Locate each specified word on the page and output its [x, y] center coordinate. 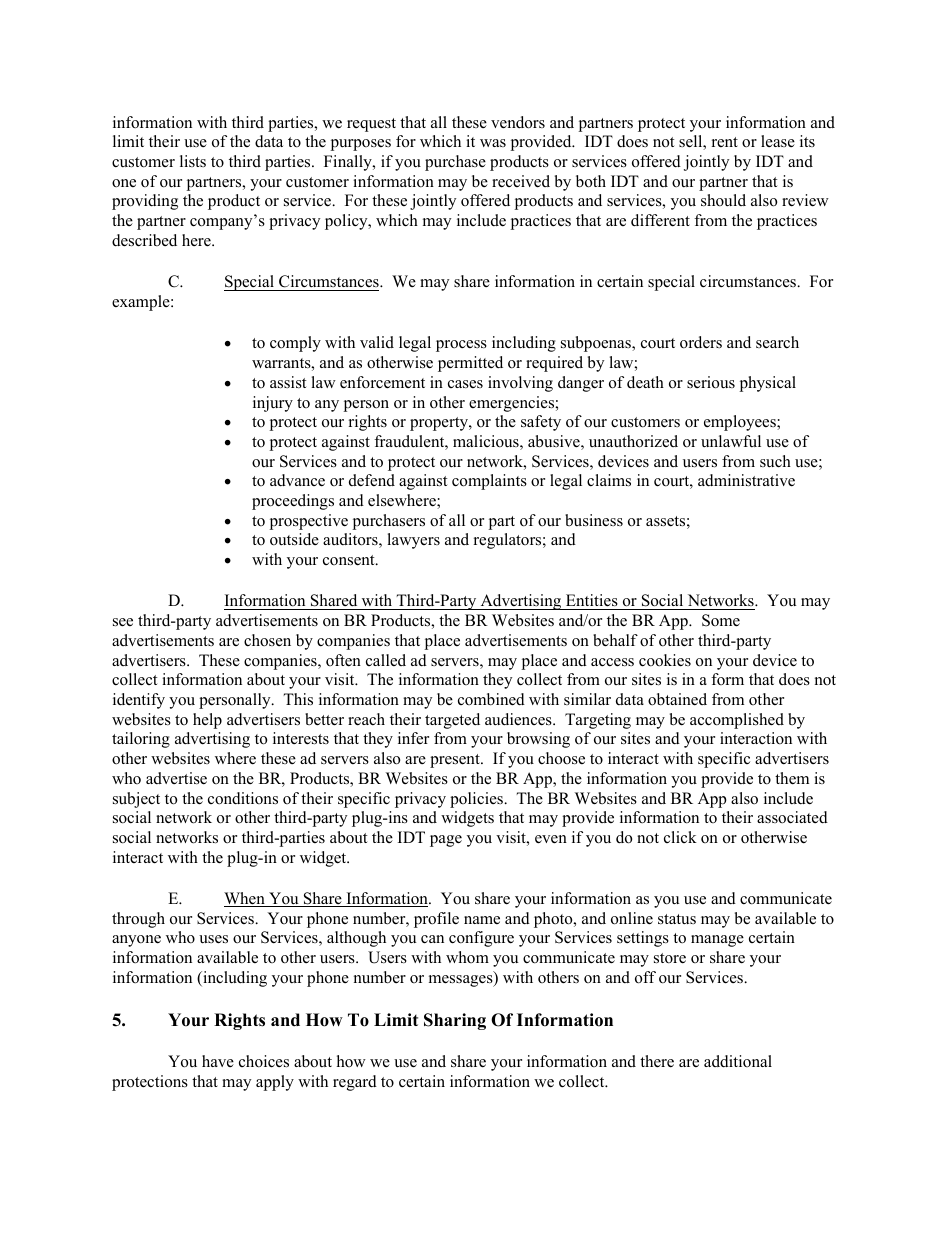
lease [778, 141]
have [218, 1061]
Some [721, 620]
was [493, 143]
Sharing [455, 1021]
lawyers [413, 541]
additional [738, 1061]
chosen [267, 640]
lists [193, 161]
